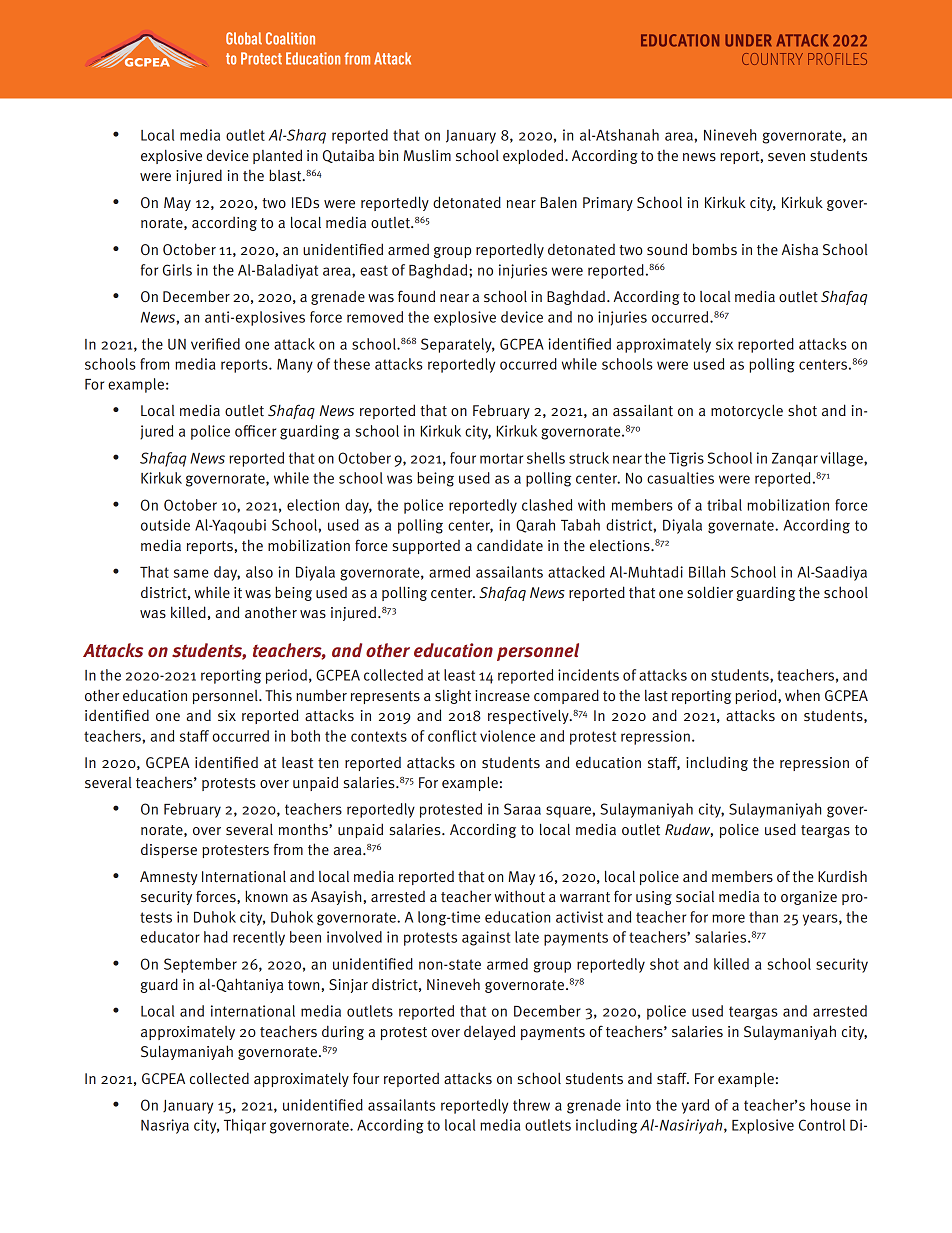 The width and height of the screenshot is (952, 1233). Describe the element at coordinates (772, 59) in the screenshot. I see `COUNTRY` at that location.
